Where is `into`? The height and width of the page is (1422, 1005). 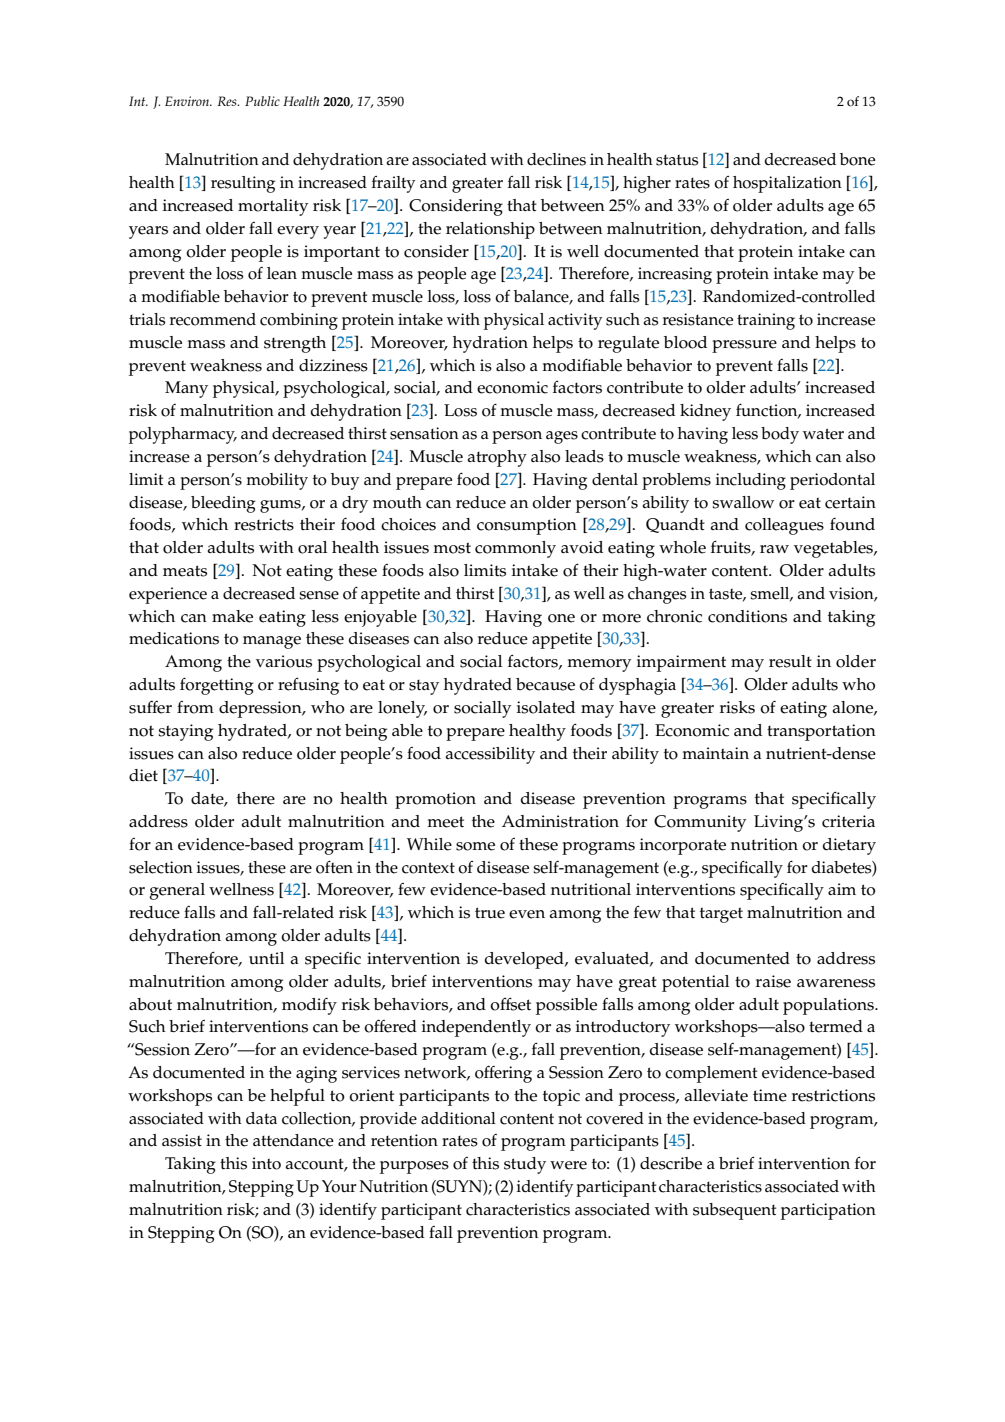
into is located at coordinates (266, 1163).
